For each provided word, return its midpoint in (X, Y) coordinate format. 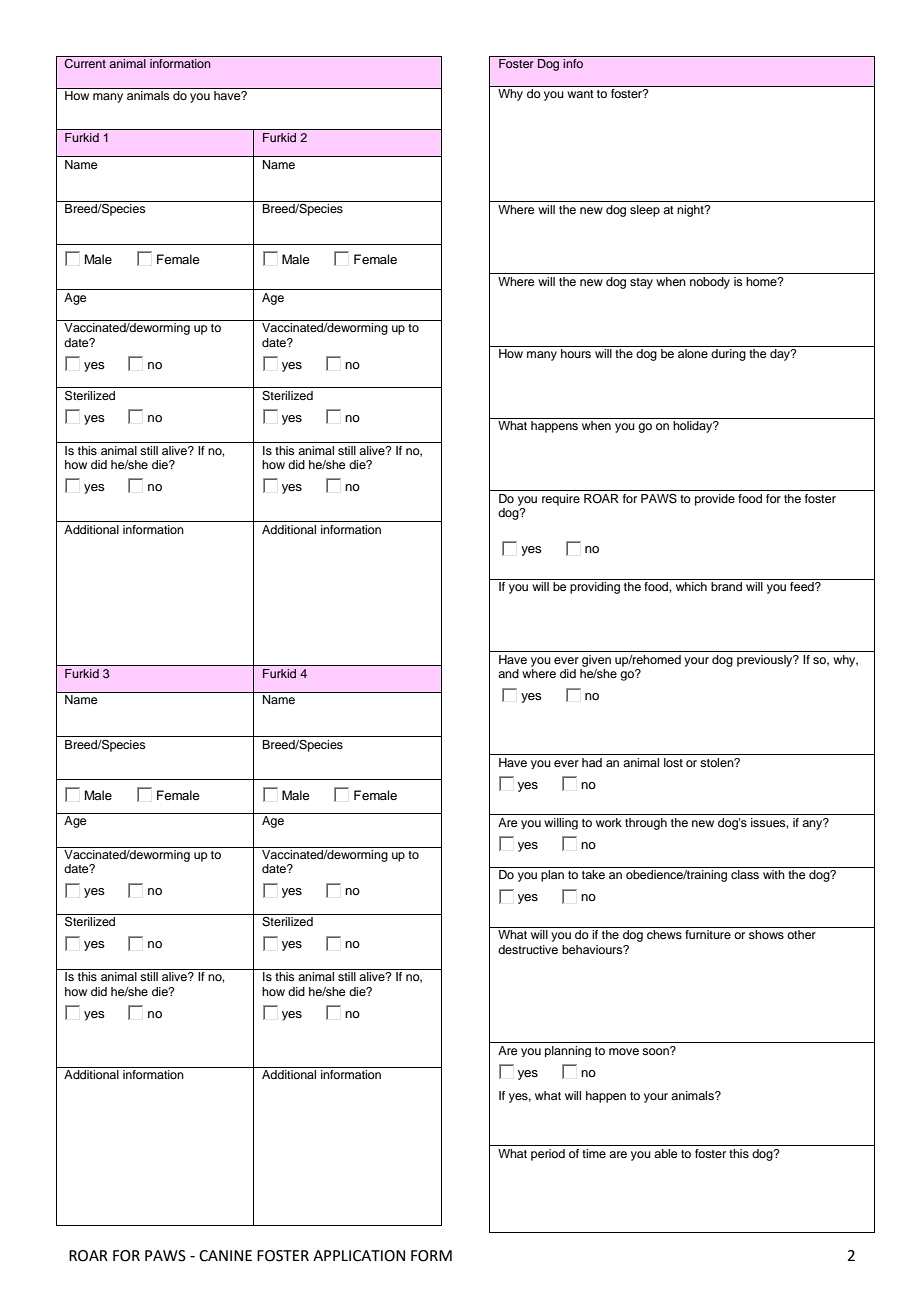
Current (85, 64)
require (561, 500)
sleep (645, 211)
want (580, 94)
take (593, 874)
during (728, 355)
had (592, 762)
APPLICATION (359, 1256)
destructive (528, 949)
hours (576, 353)
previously (766, 661)
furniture (708, 934)
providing (595, 588)
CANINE (225, 1256)
